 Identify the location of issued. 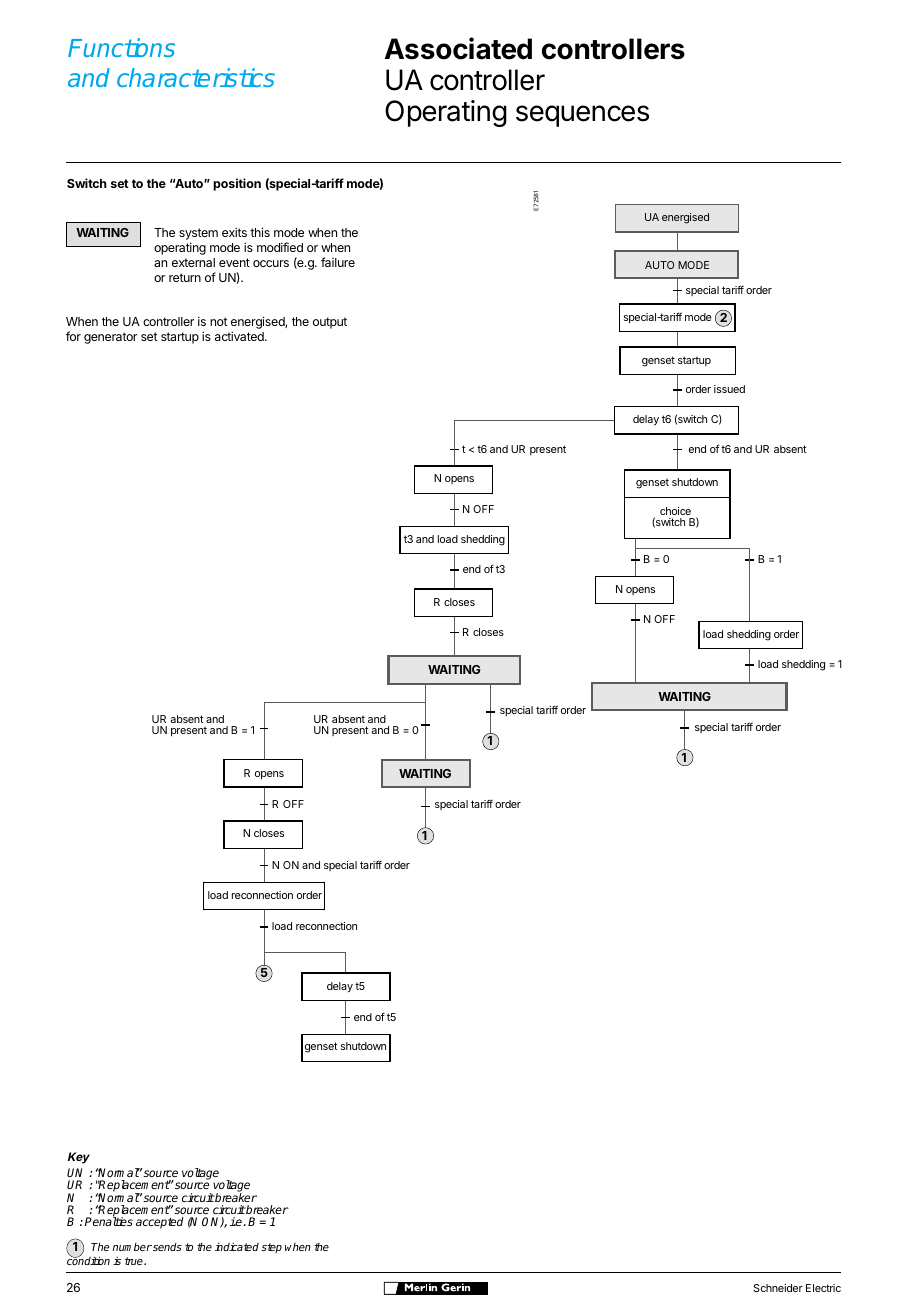
(729, 389).
